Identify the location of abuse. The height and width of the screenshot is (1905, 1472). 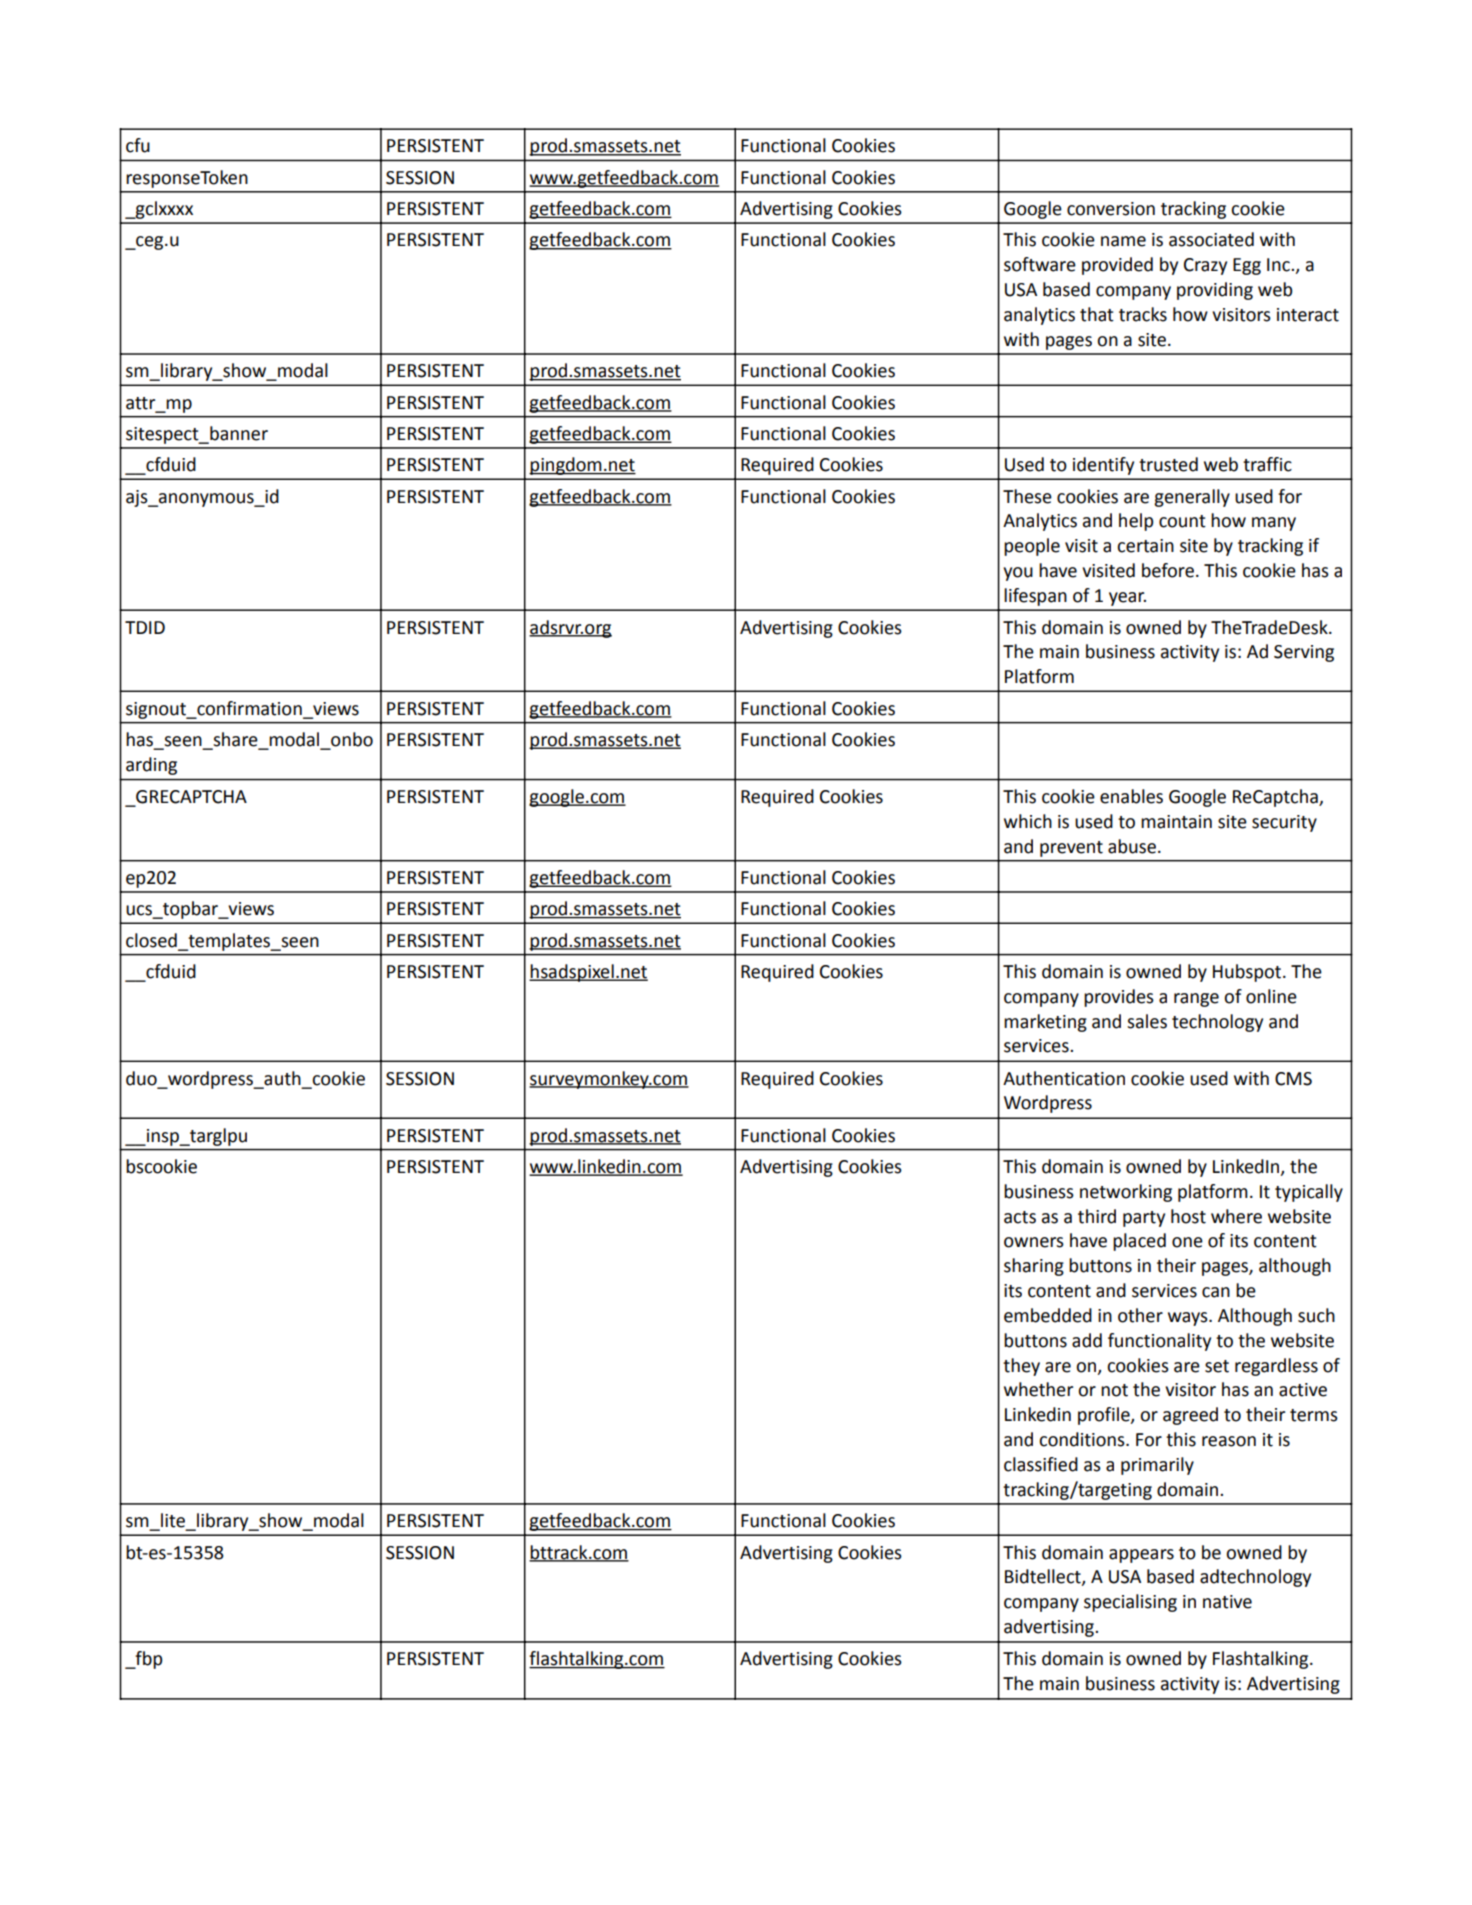
(1132, 846).
